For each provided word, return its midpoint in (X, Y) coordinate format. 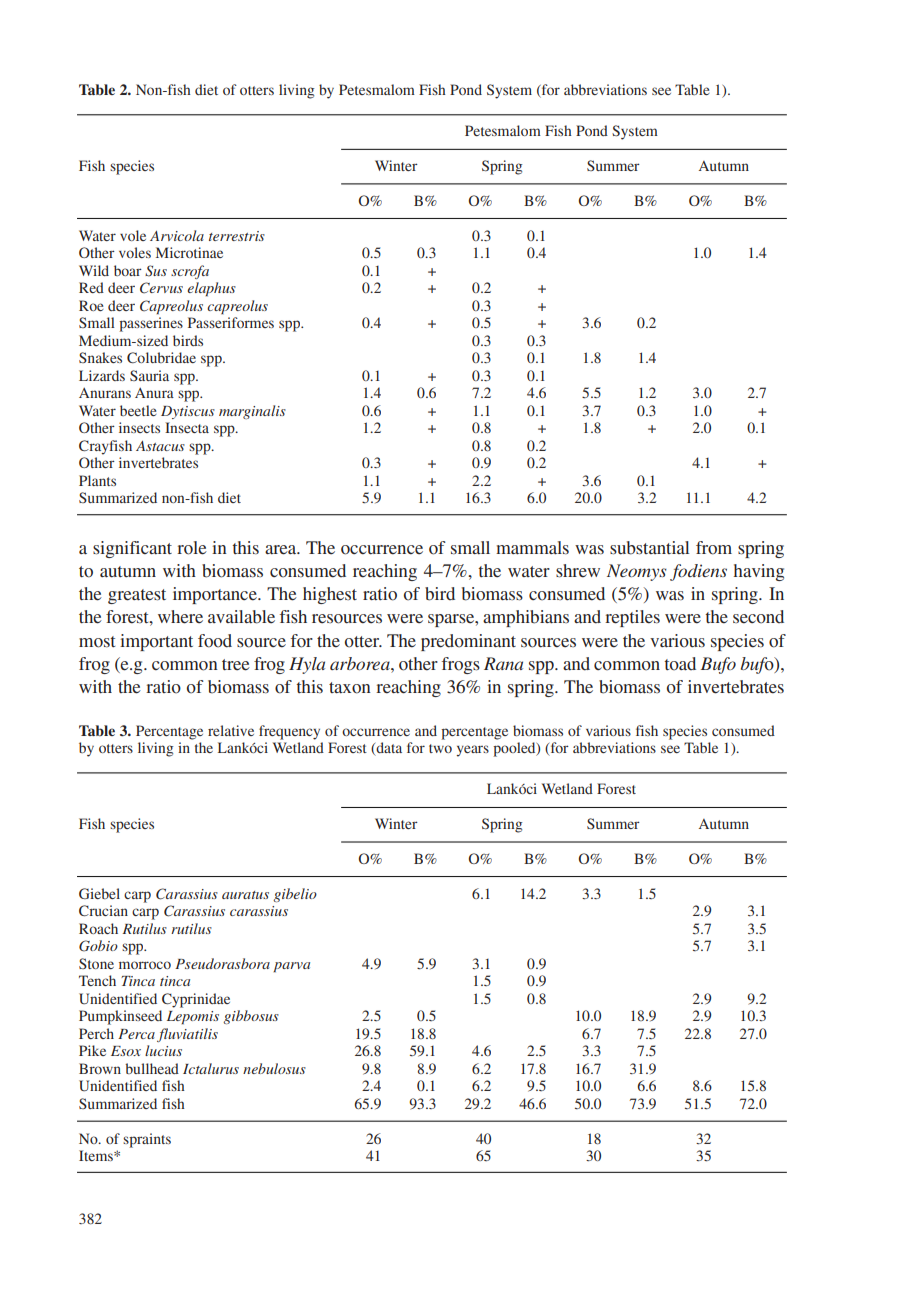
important (156, 642)
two (440, 748)
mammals (532, 548)
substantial (649, 548)
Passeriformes (231, 322)
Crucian (103, 910)
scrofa (190, 272)
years (472, 751)
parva (291, 967)
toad (680, 664)
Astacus (160, 446)
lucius (163, 1050)
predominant (468, 642)
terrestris (237, 236)
